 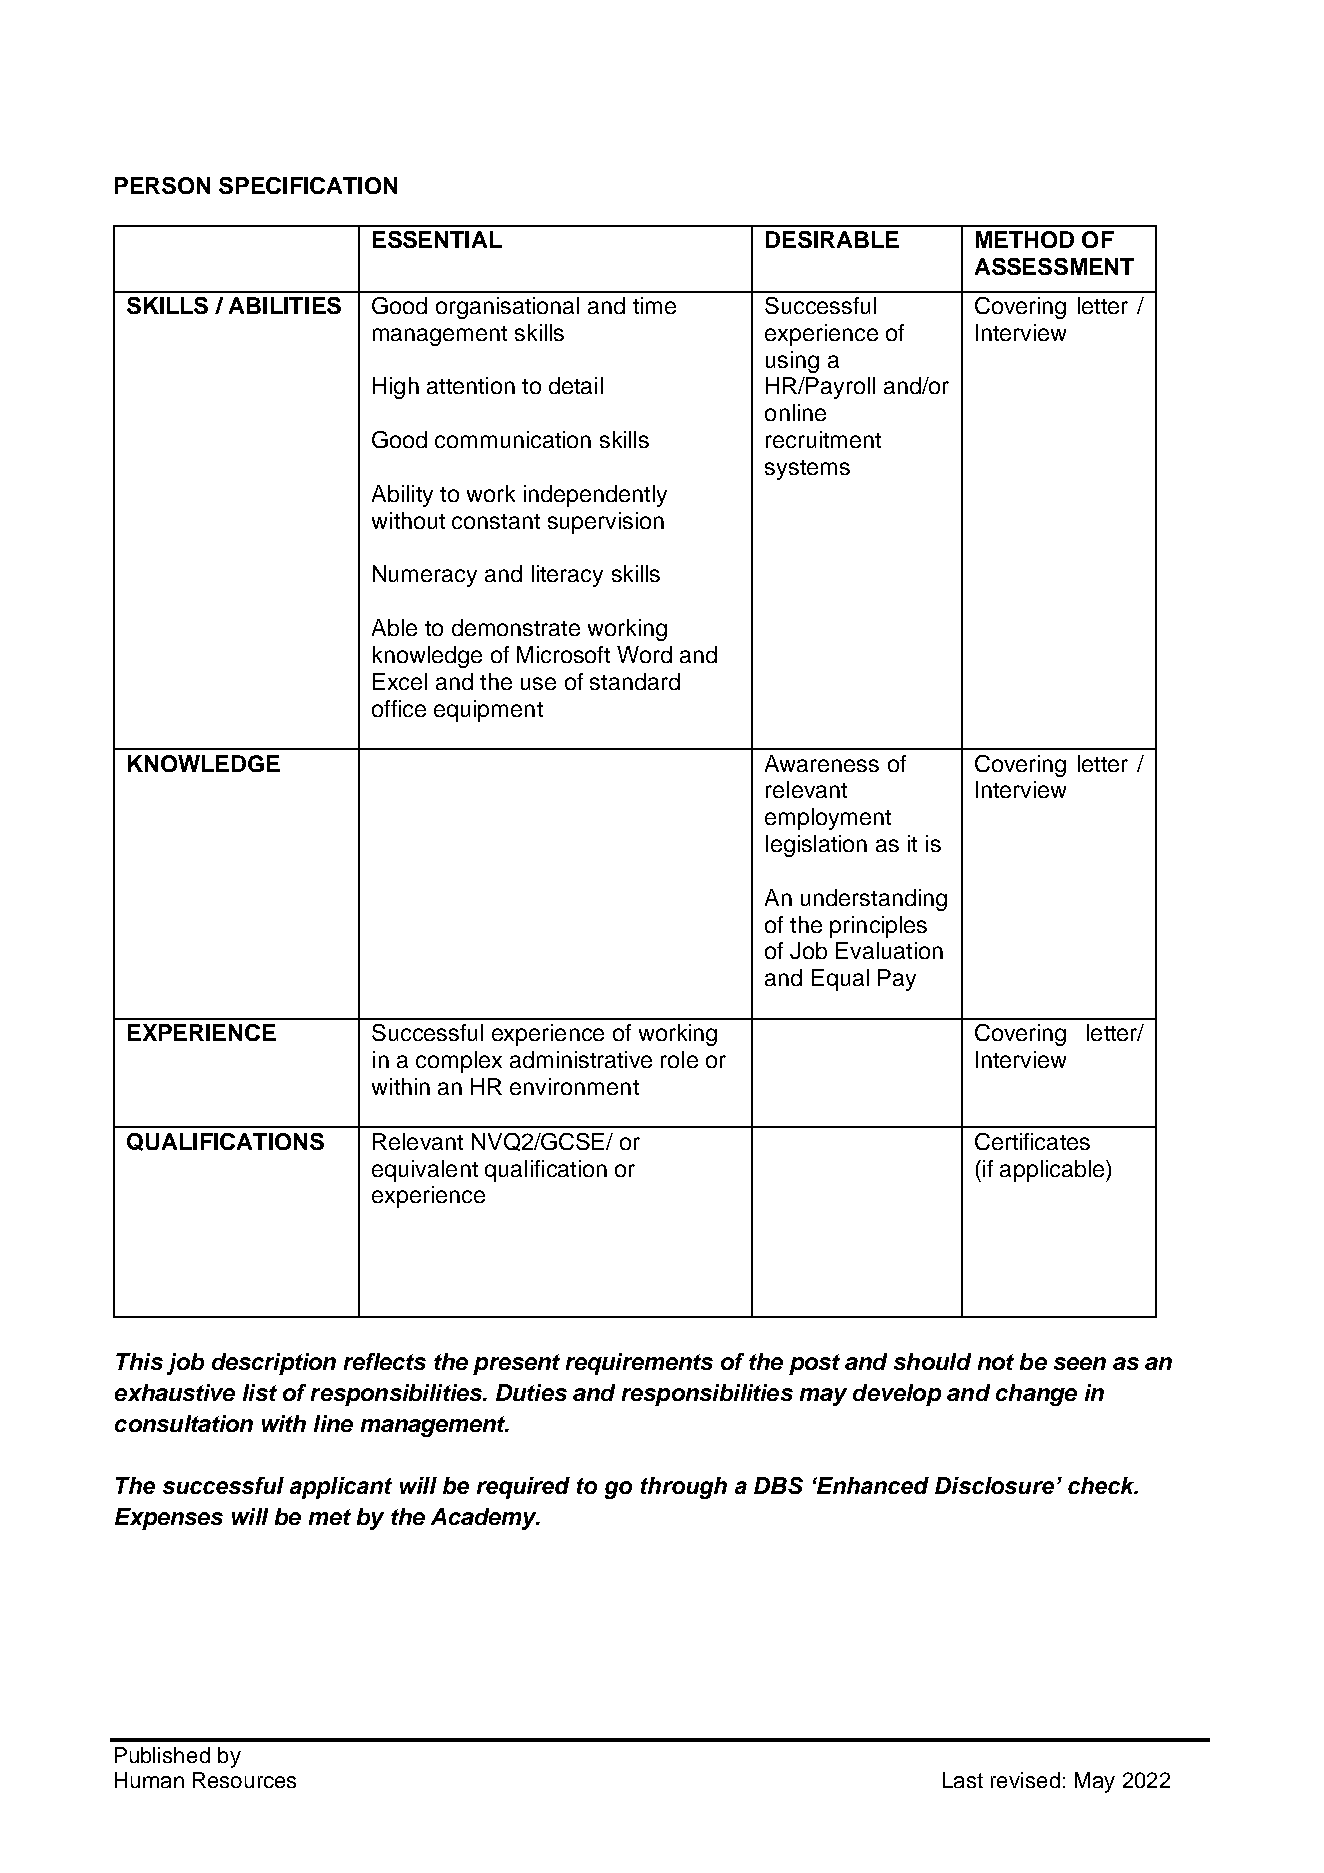 What do you see at coordinates (308, 185) in the screenshot?
I see `SPECIFICATION` at bounding box center [308, 185].
